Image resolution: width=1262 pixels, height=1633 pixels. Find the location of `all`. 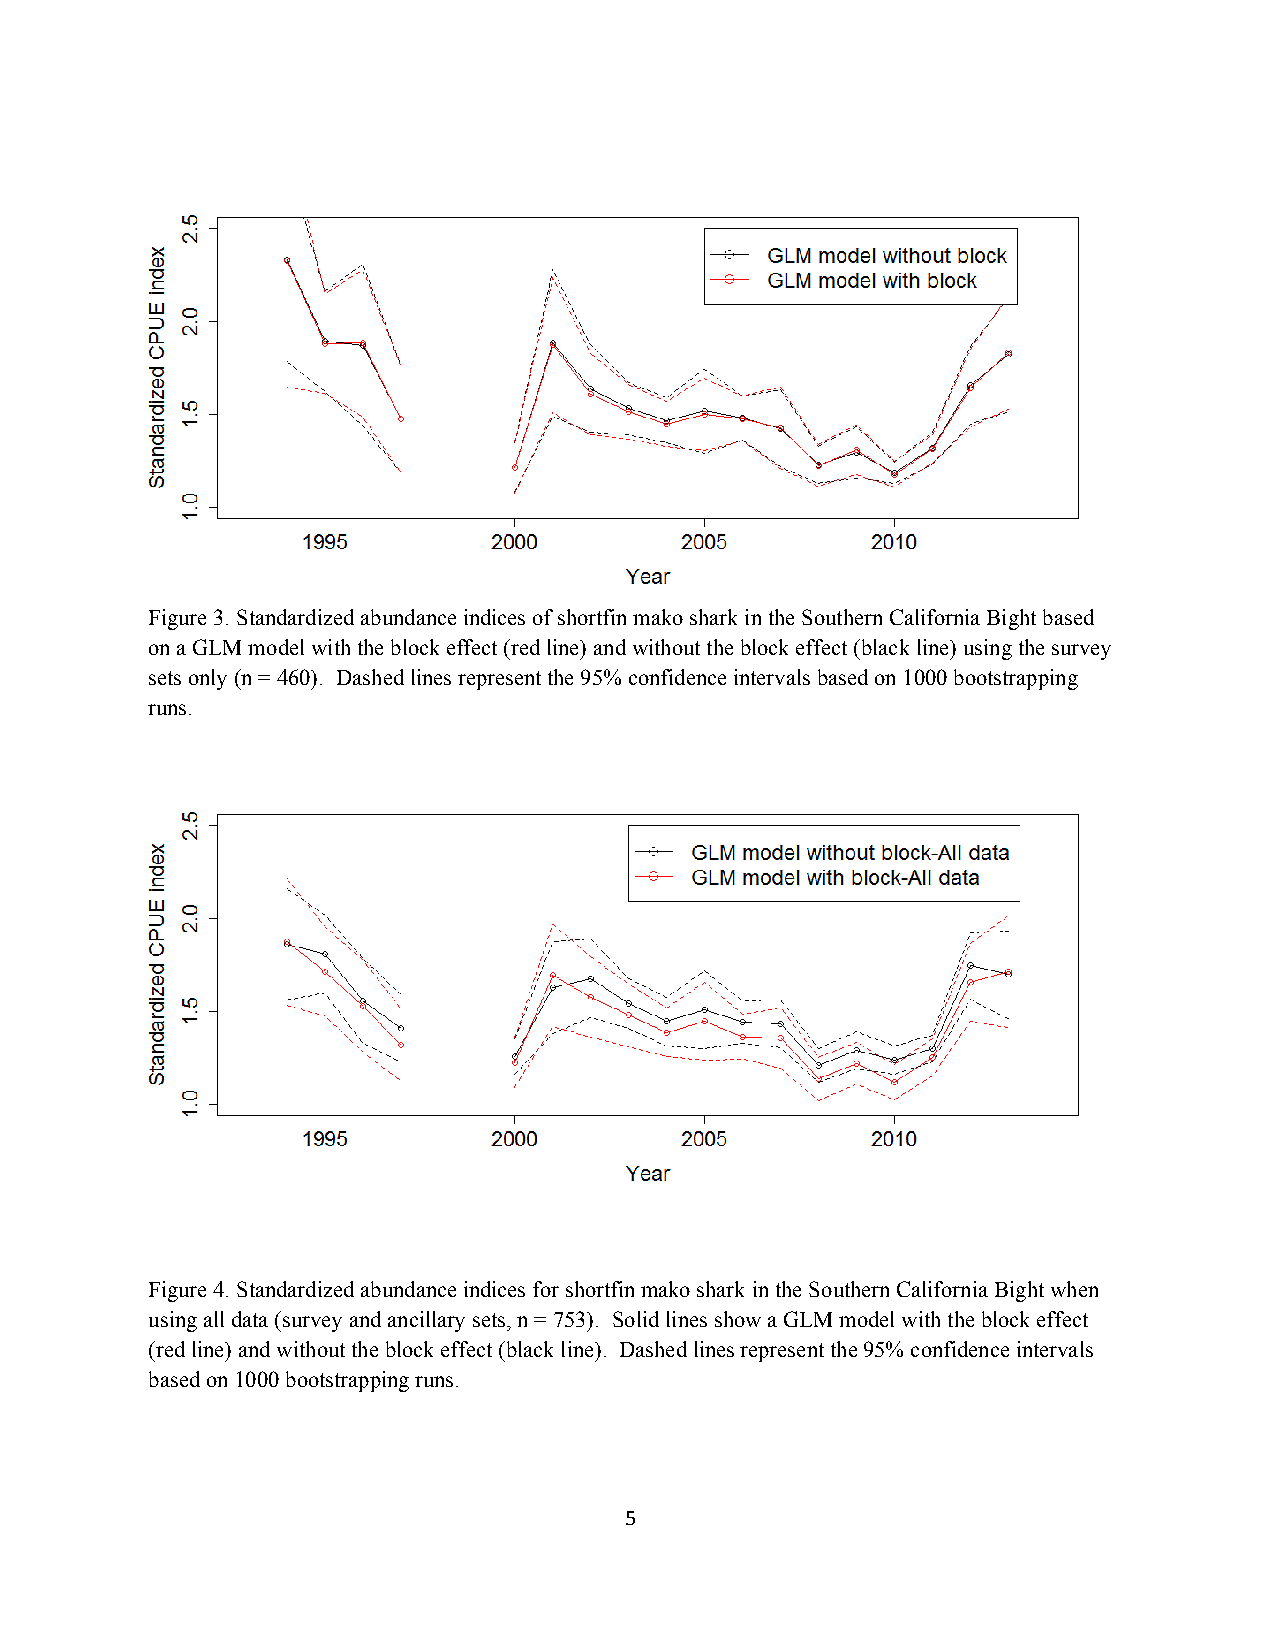

all is located at coordinates (214, 1319).
